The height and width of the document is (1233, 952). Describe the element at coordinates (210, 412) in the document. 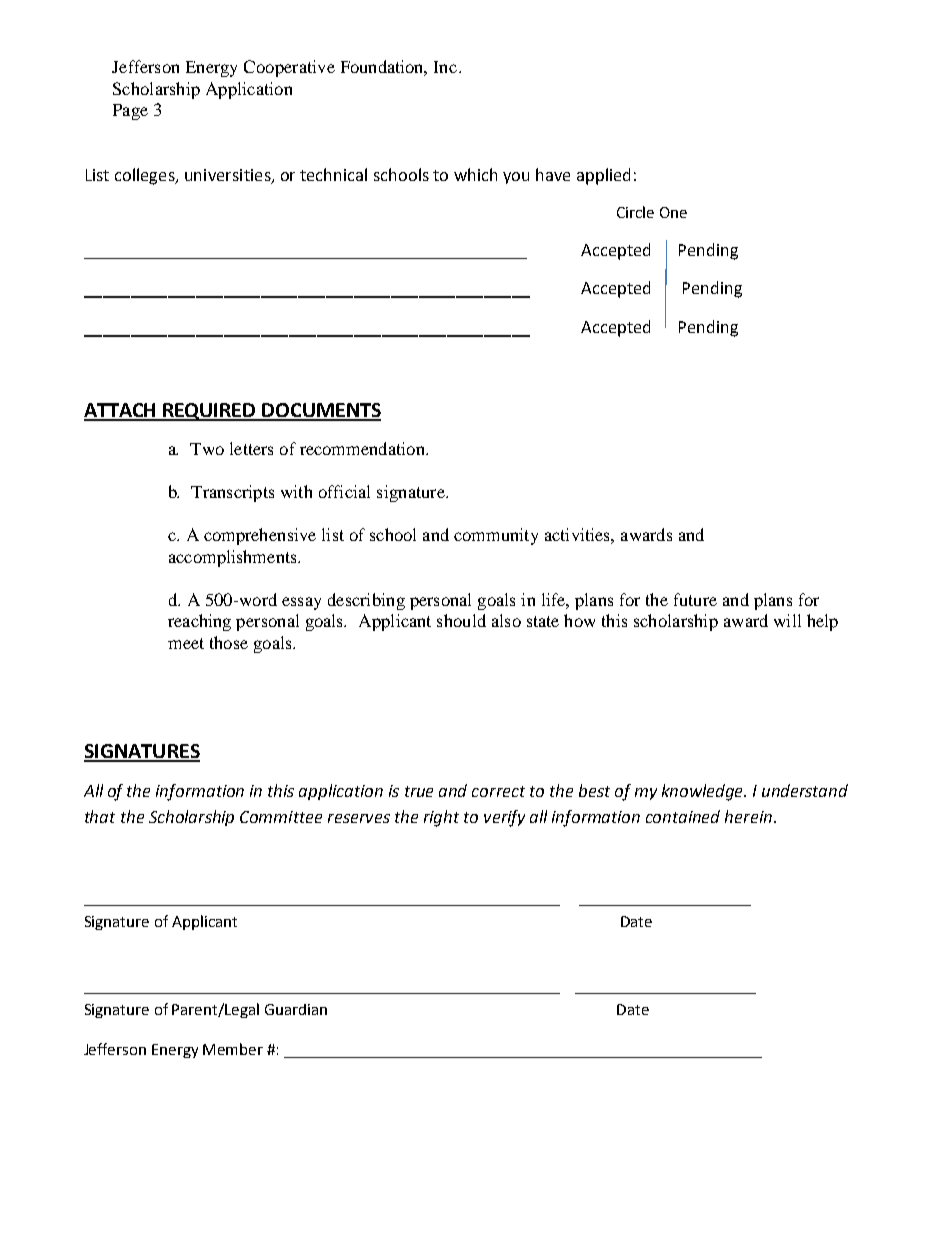

I see `REQUIRED` at that location.
